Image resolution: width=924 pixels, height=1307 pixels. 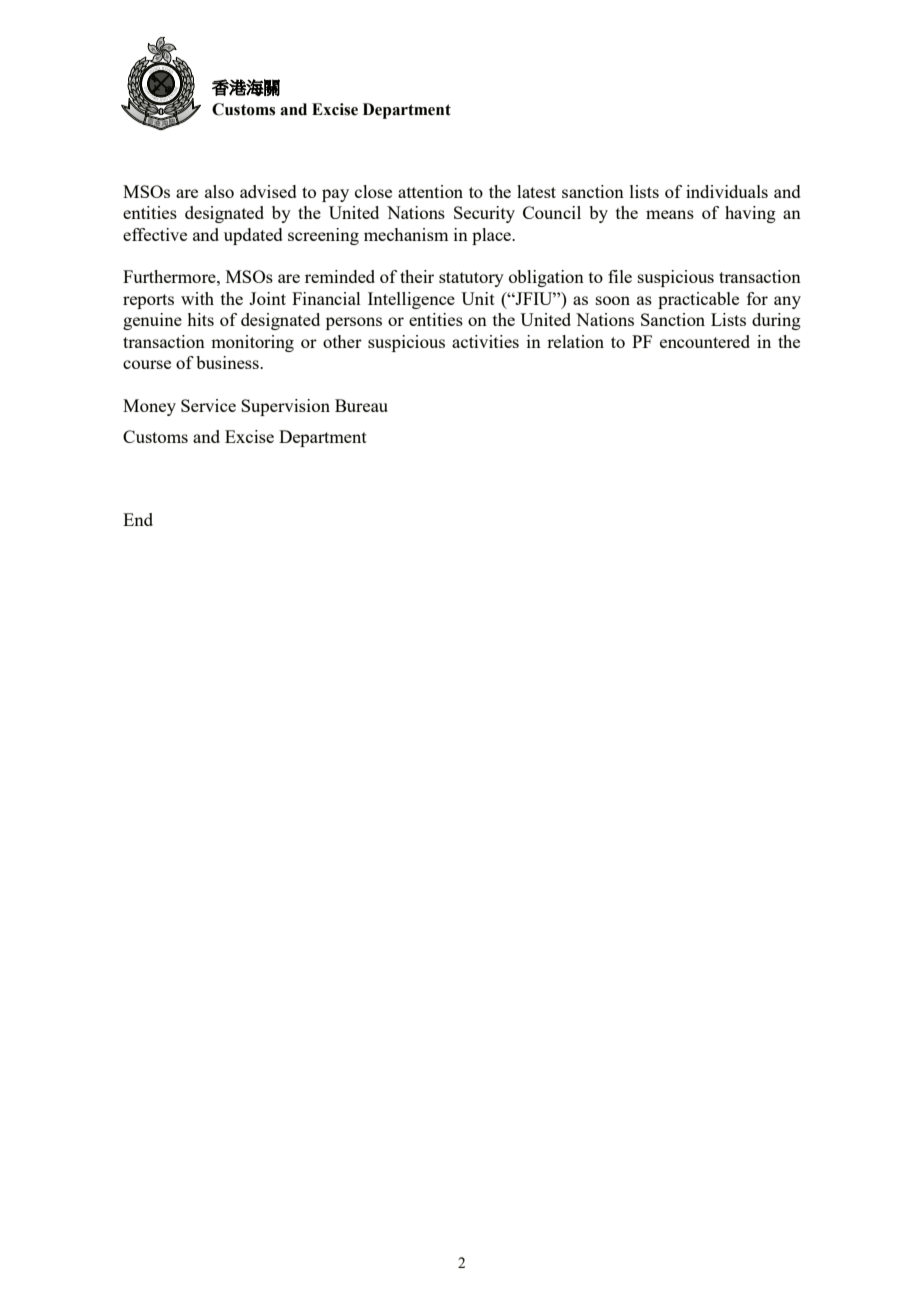 What do you see at coordinates (411, 300) in the page?
I see `Intelligence` at bounding box center [411, 300].
